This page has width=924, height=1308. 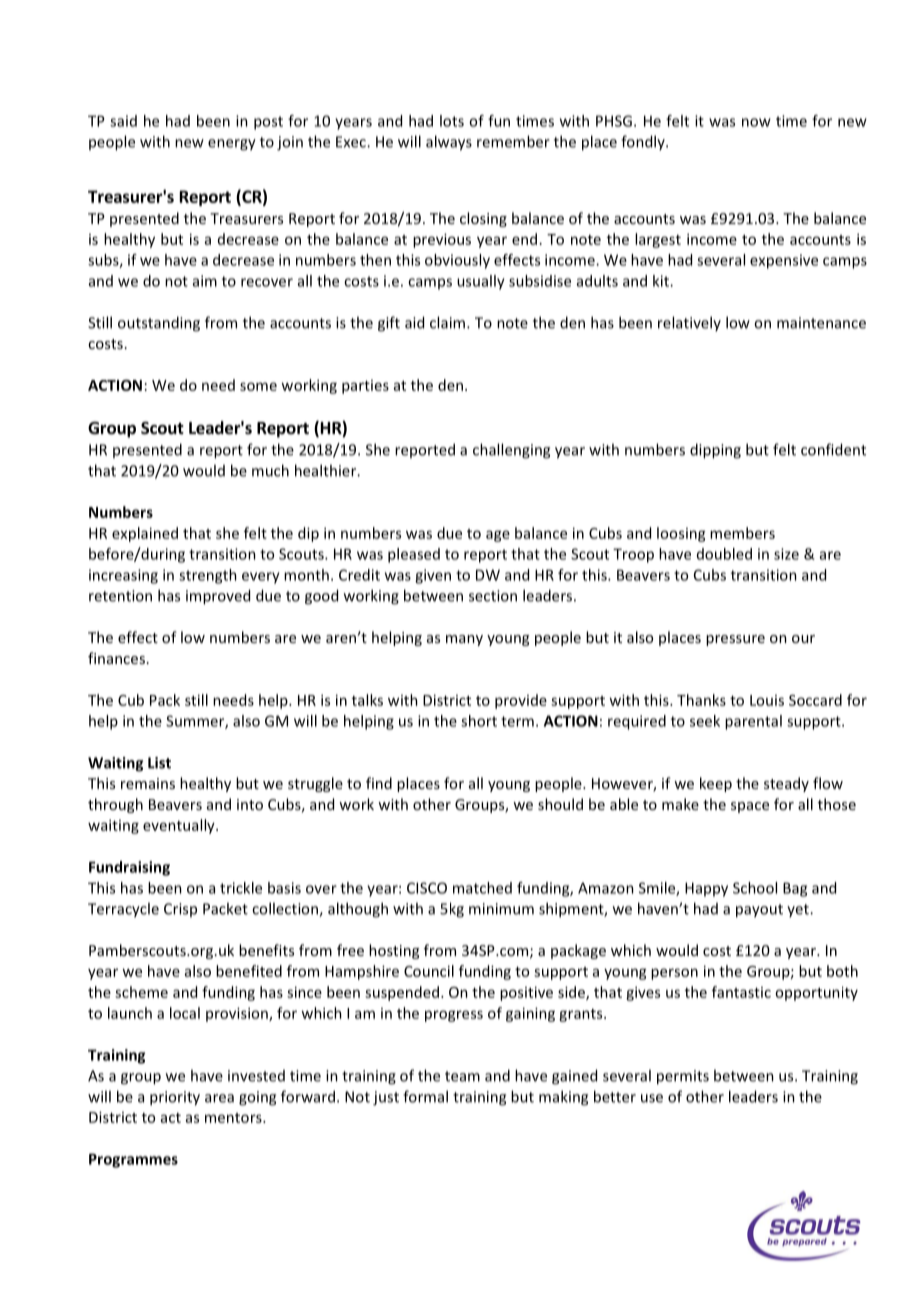 I want to click on much, so click(x=270, y=470).
